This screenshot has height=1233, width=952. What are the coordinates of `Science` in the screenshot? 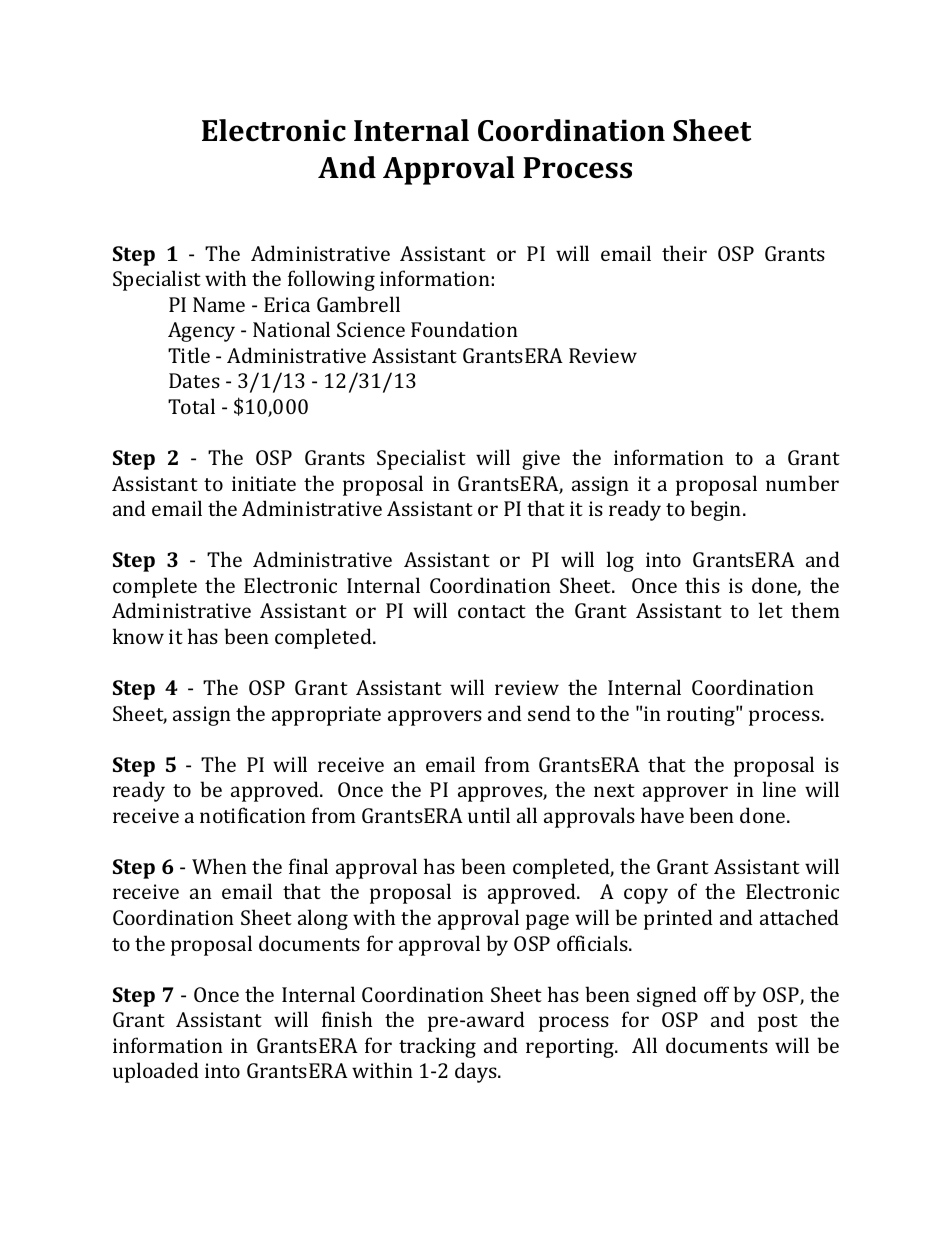 It's located at (371, 329).
